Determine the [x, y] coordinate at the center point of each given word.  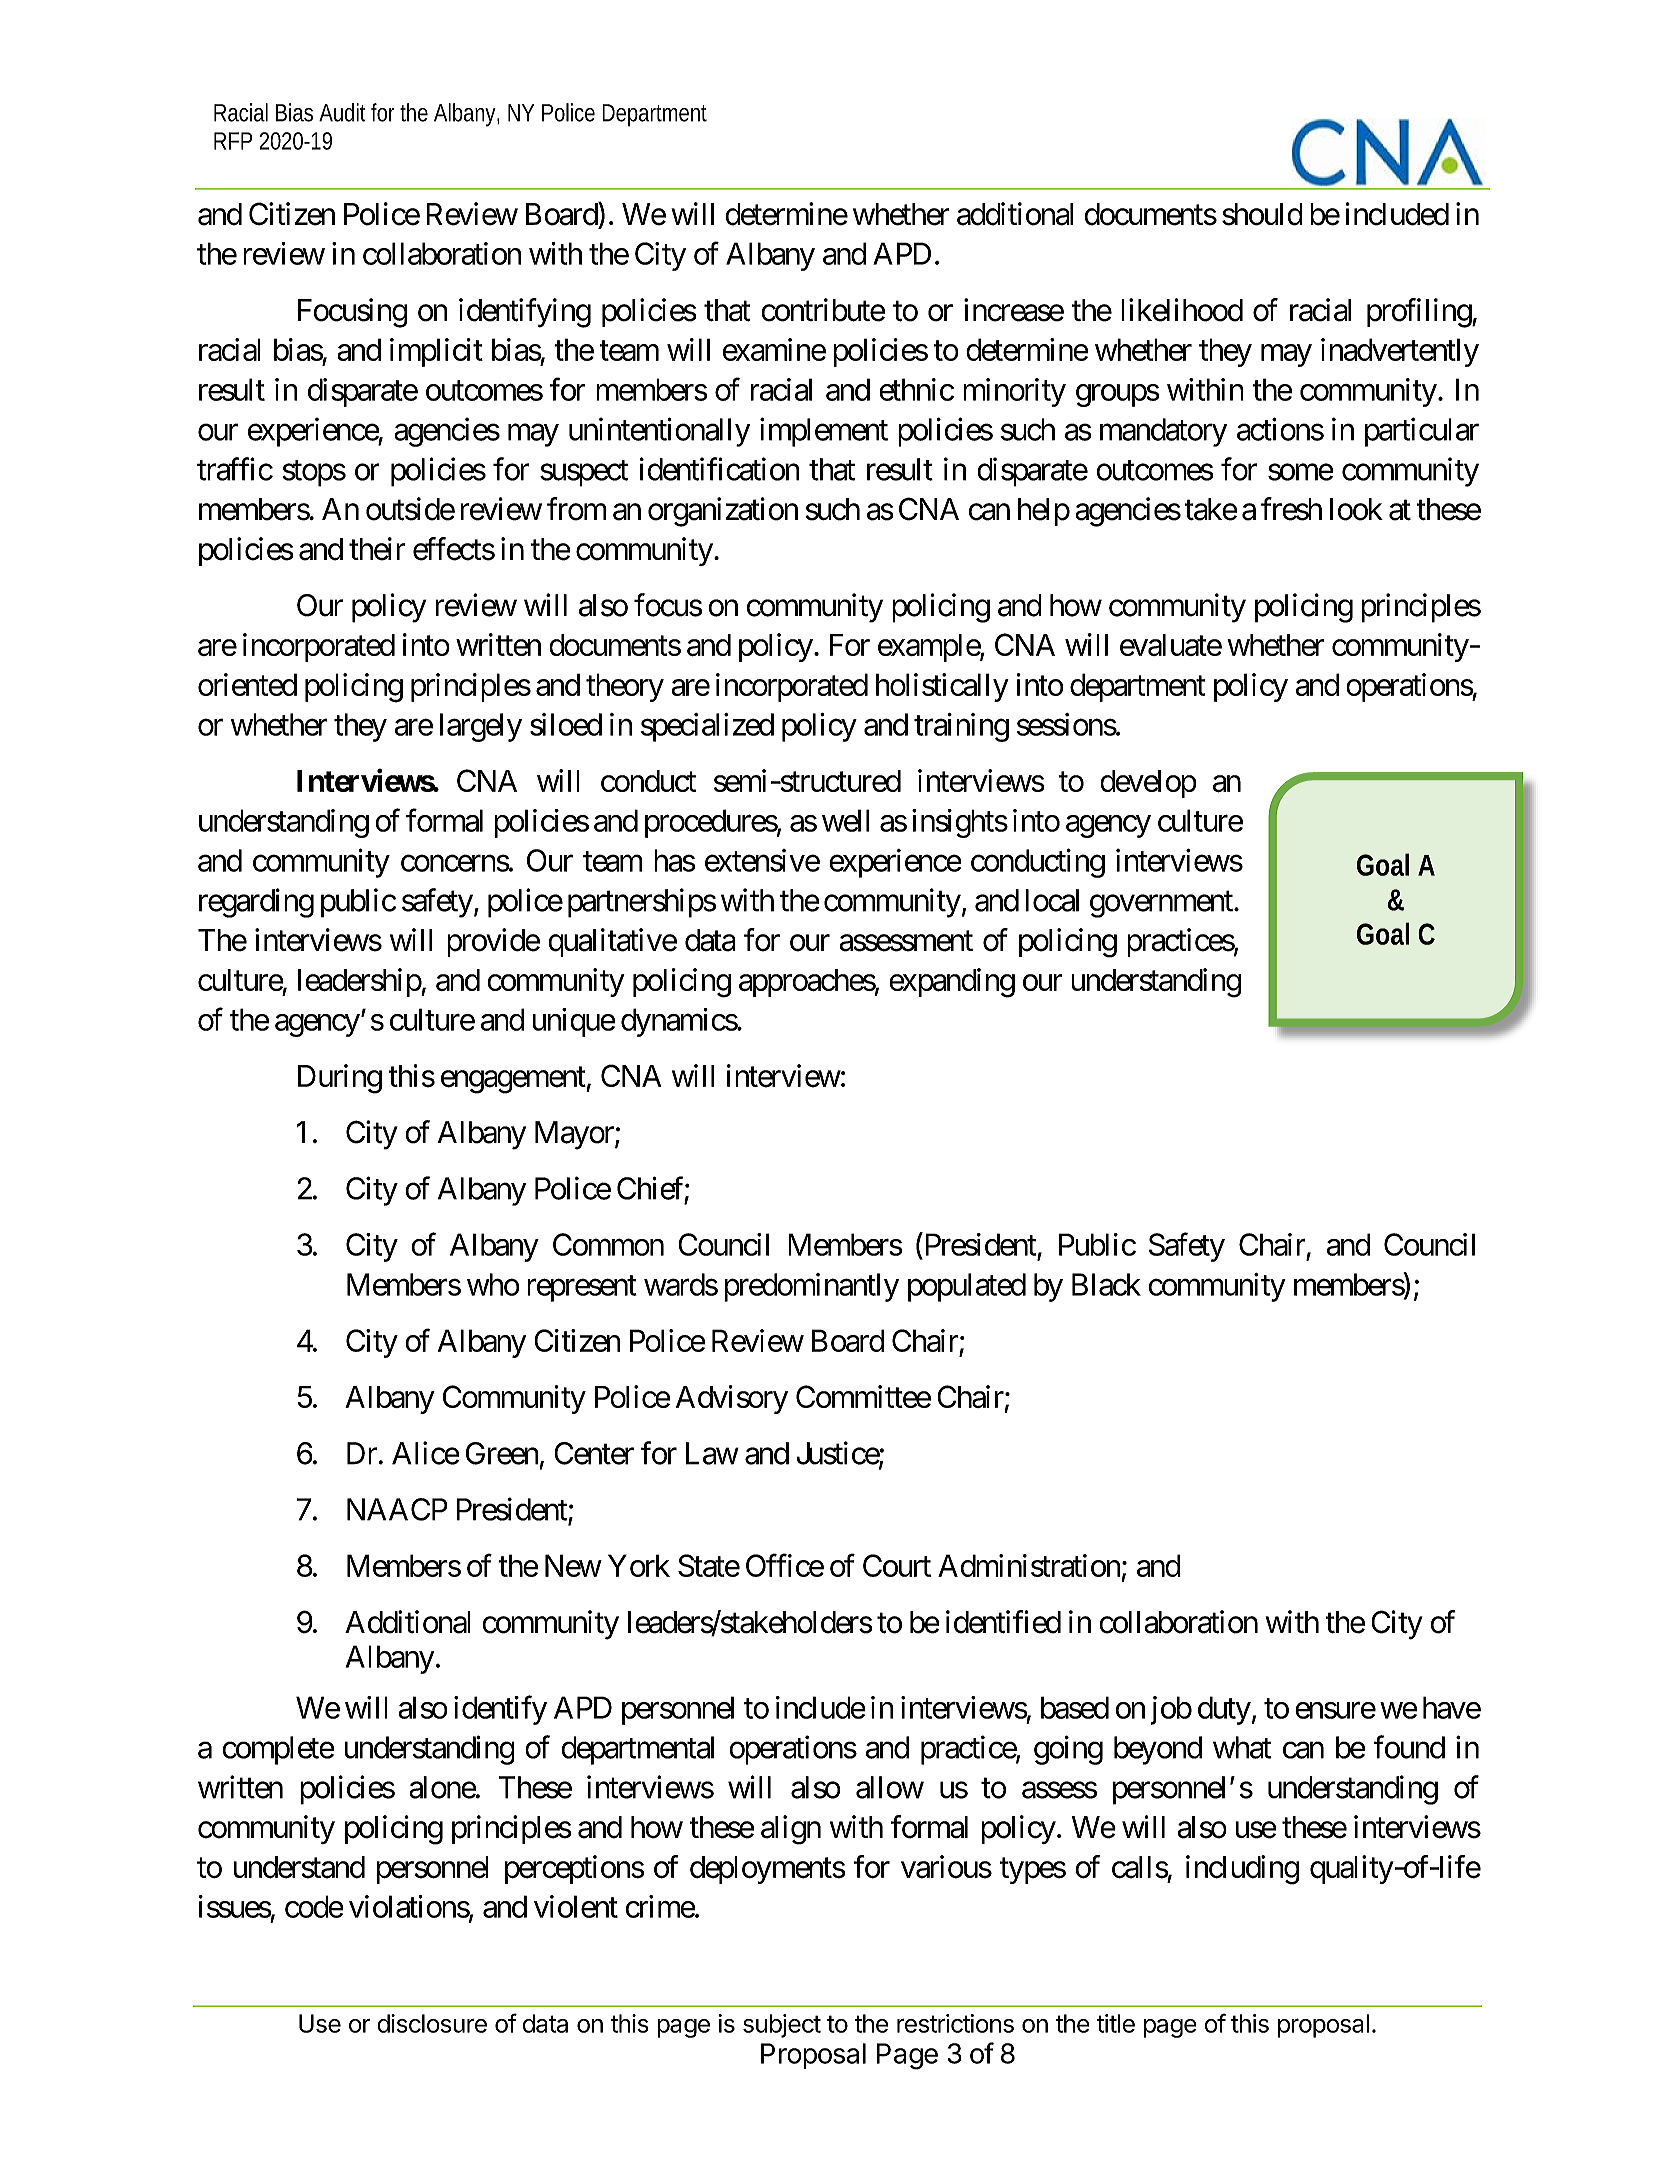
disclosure [432, 2023]
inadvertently [1400, 352]
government [1162, 904]
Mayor [575, 1135]
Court [897, 1565]
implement [824, 432]
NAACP [397, 1509]
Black [1106, 1284]
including [1242, 1870]
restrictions [955, 2023]
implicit [436, 352]
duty [1224, 1710]
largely [481, 727]
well [846, 820]
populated [967, 1287]
